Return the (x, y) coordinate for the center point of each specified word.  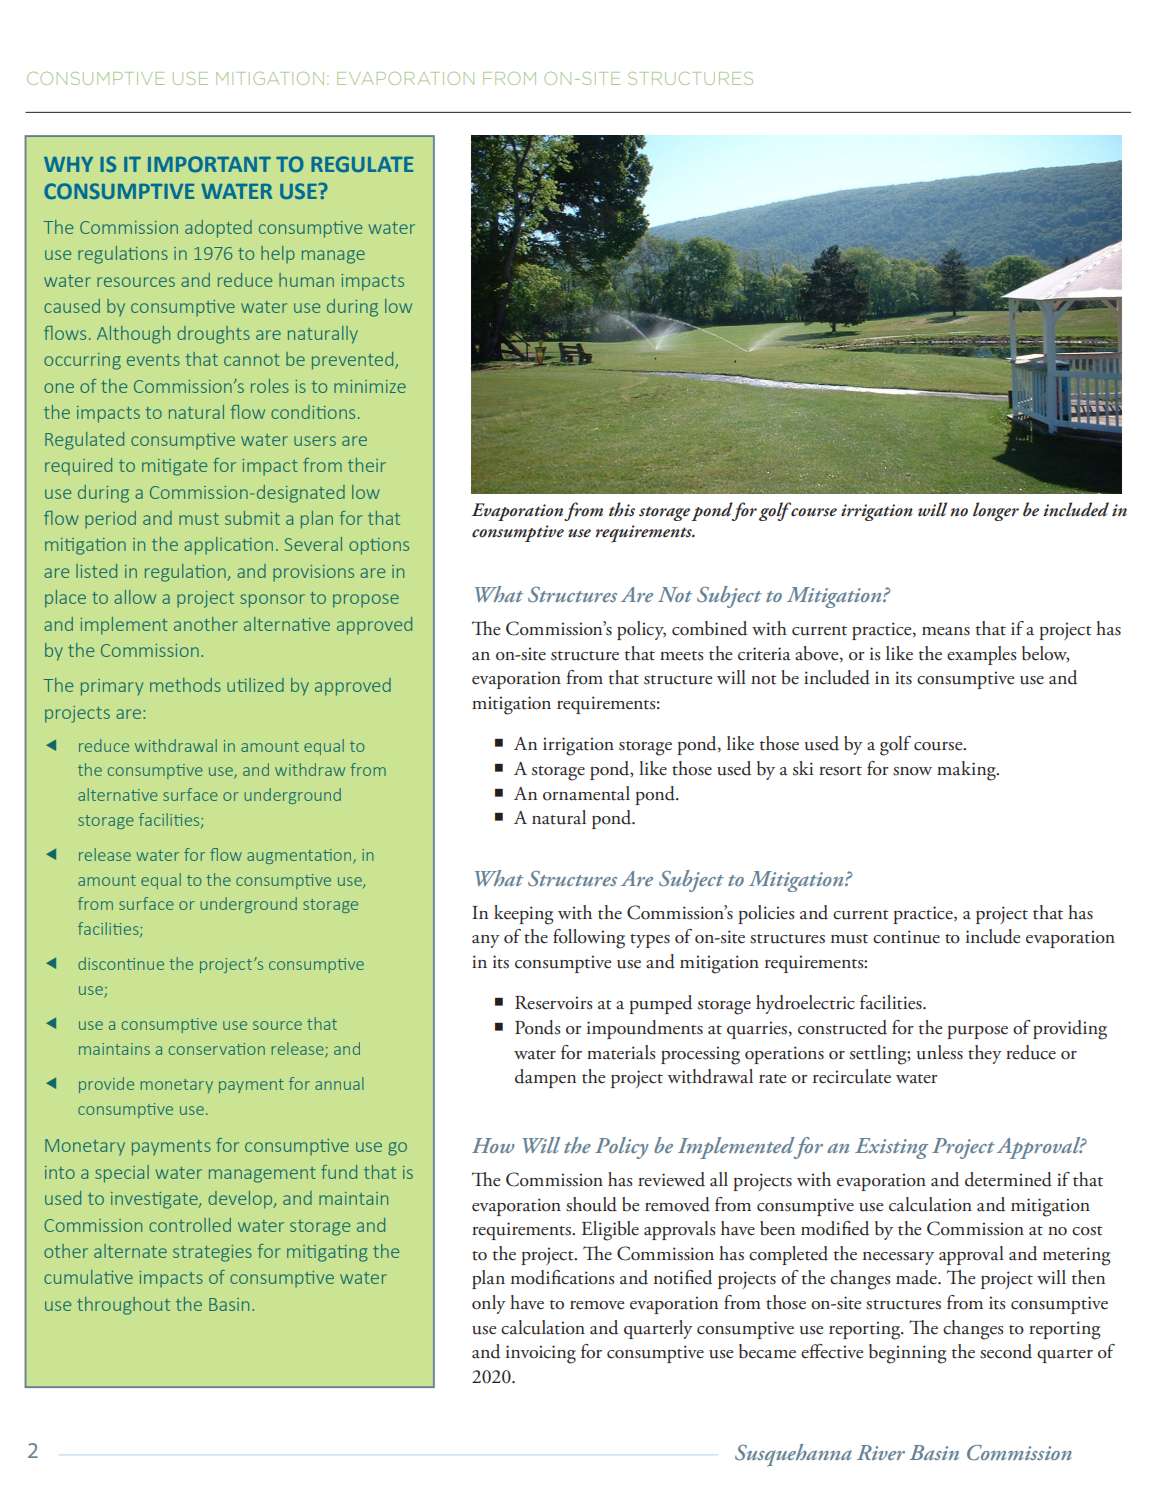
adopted (218, 229)
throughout (123, 1306)
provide (106, 1085)
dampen (545, 1078)
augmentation (300, 856)
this (622, 509)
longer (996, 511)
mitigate (174, 467)
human (306, 280)
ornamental (586, 793)
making (967, 771)
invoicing (541, 1354)
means (946, 631)
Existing (891, 1148)
